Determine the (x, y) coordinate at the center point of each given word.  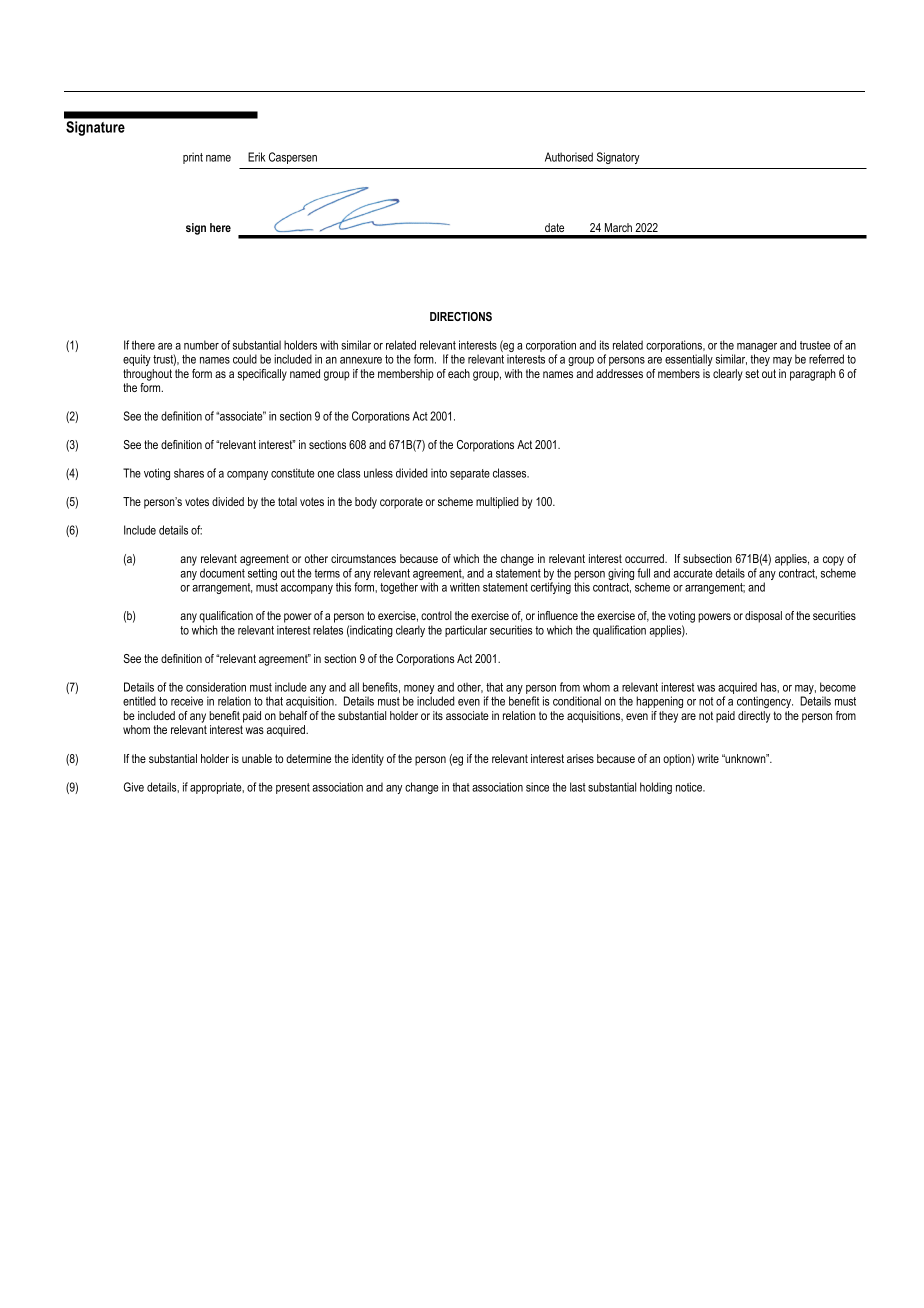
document (222, 573)
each (459, 373)
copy (833, 561)
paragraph (813, 375)
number (201, 345)
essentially (689, 360)
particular (466, 631)
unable (257, 758)
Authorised (569, 157)
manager (757, 349)
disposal (763, 617)
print (193, 158)
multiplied (497, 503)
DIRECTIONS (461, 316)
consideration (216, 687)
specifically (262, 375)
